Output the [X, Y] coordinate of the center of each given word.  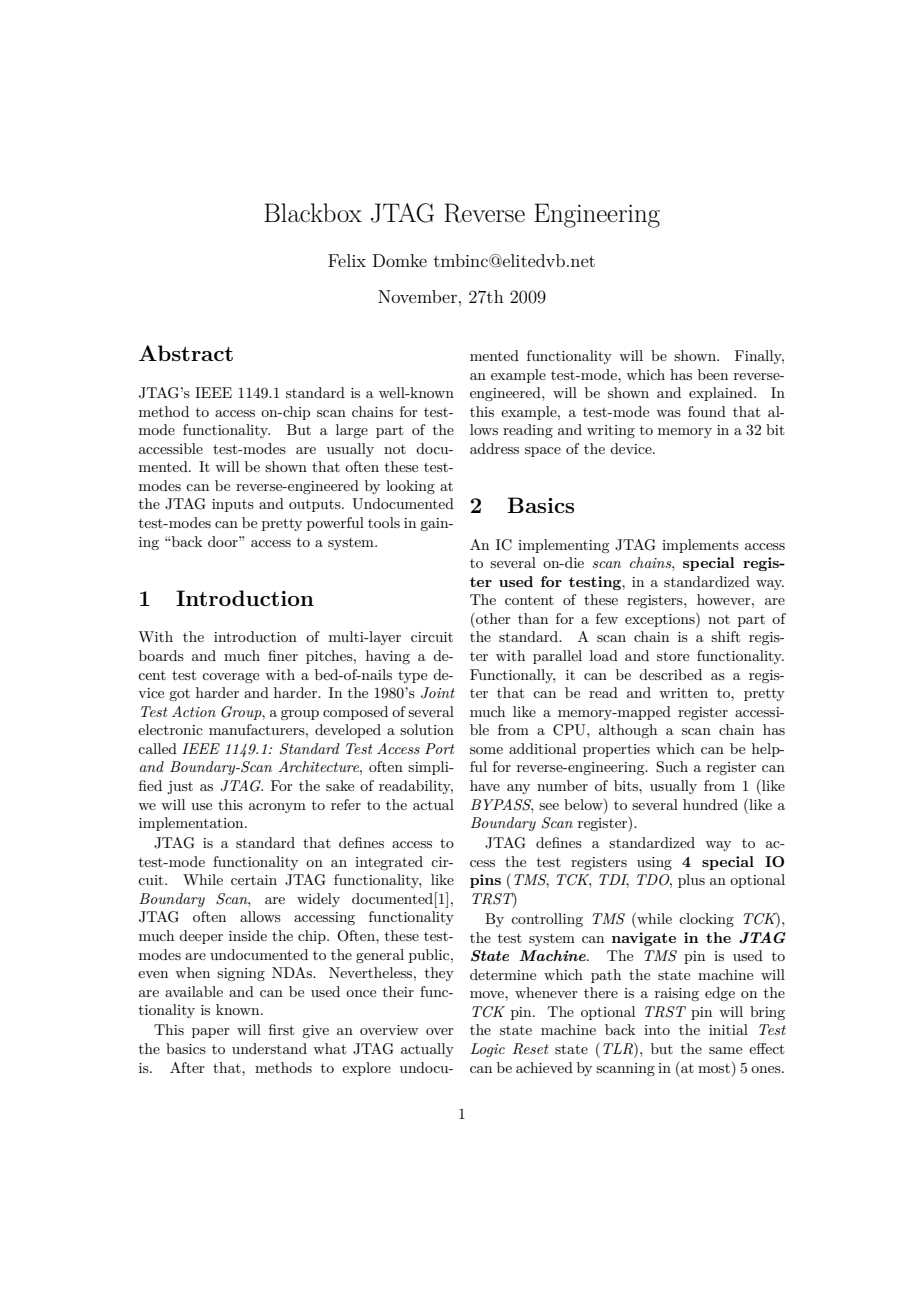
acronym [277, 808]
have [485, 785]
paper [211, 1033]
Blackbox [313, 212]
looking [410, 487]
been [713, 374]
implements [700, 546]
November [417, 296]
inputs [233, 505]
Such [672, 767]
